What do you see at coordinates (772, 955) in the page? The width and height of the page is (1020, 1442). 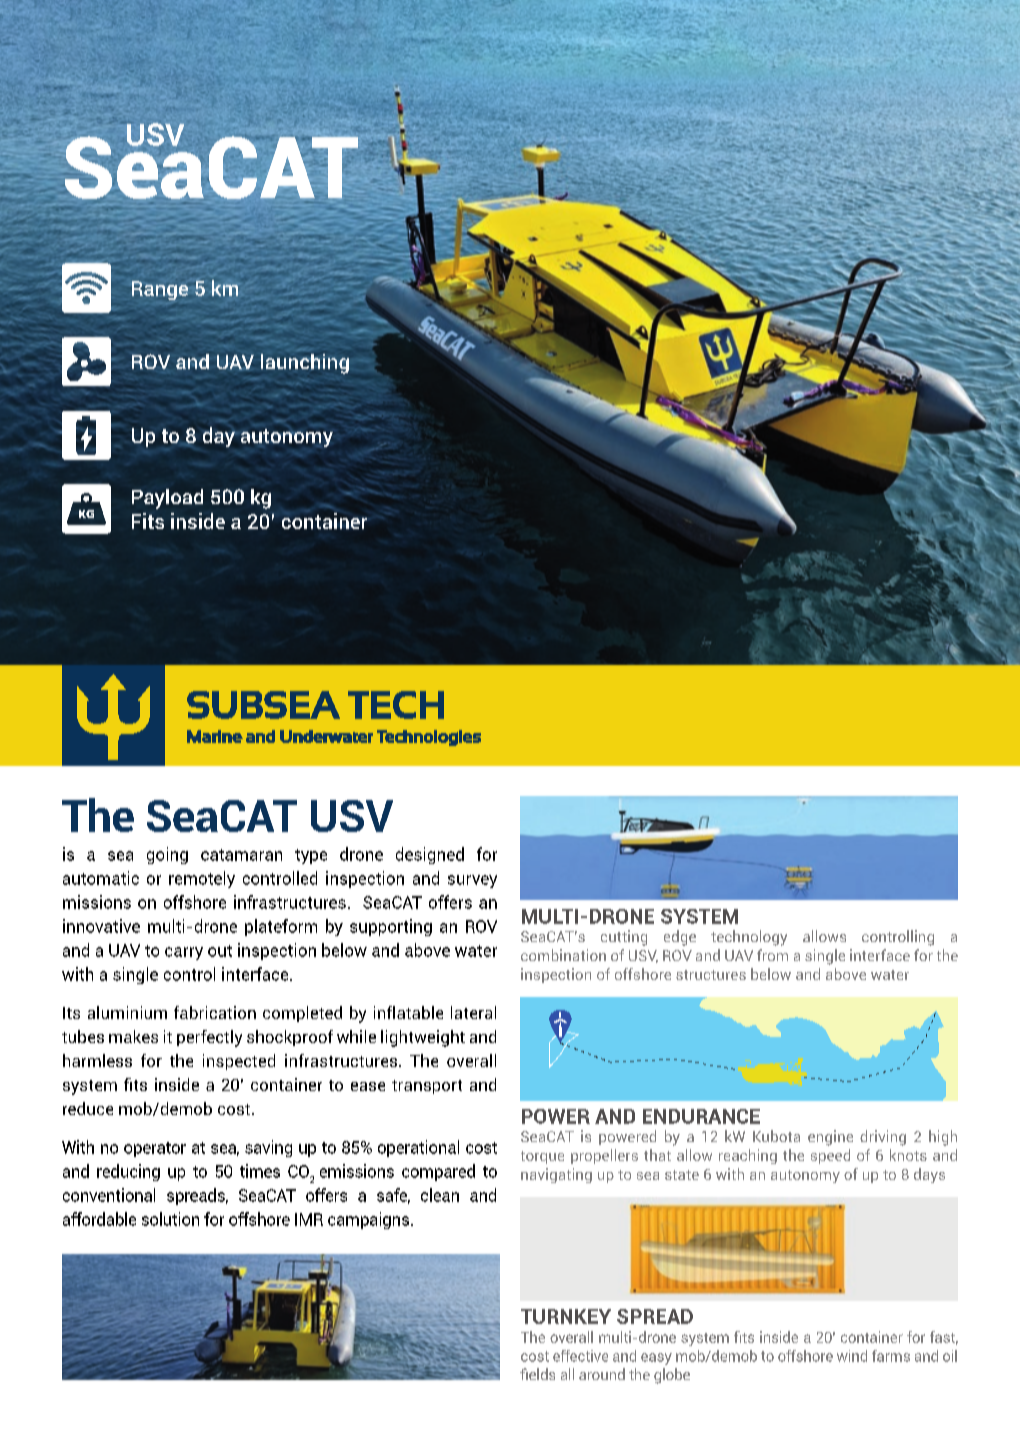 I see `from` at bounding box center [772, 955].
